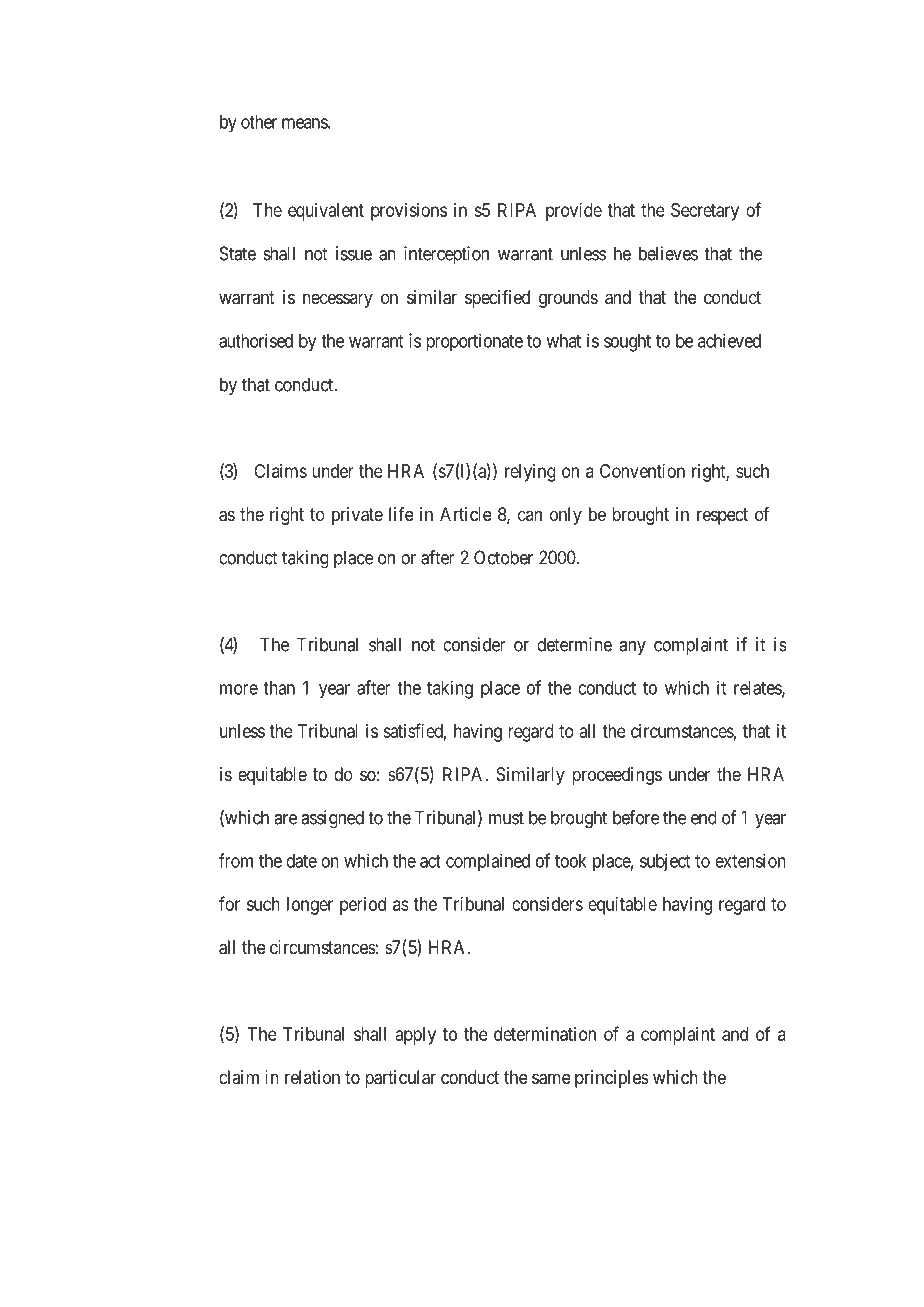 The height and width of the image is (1307, 924). I want to click on are, so click(285, 819).
